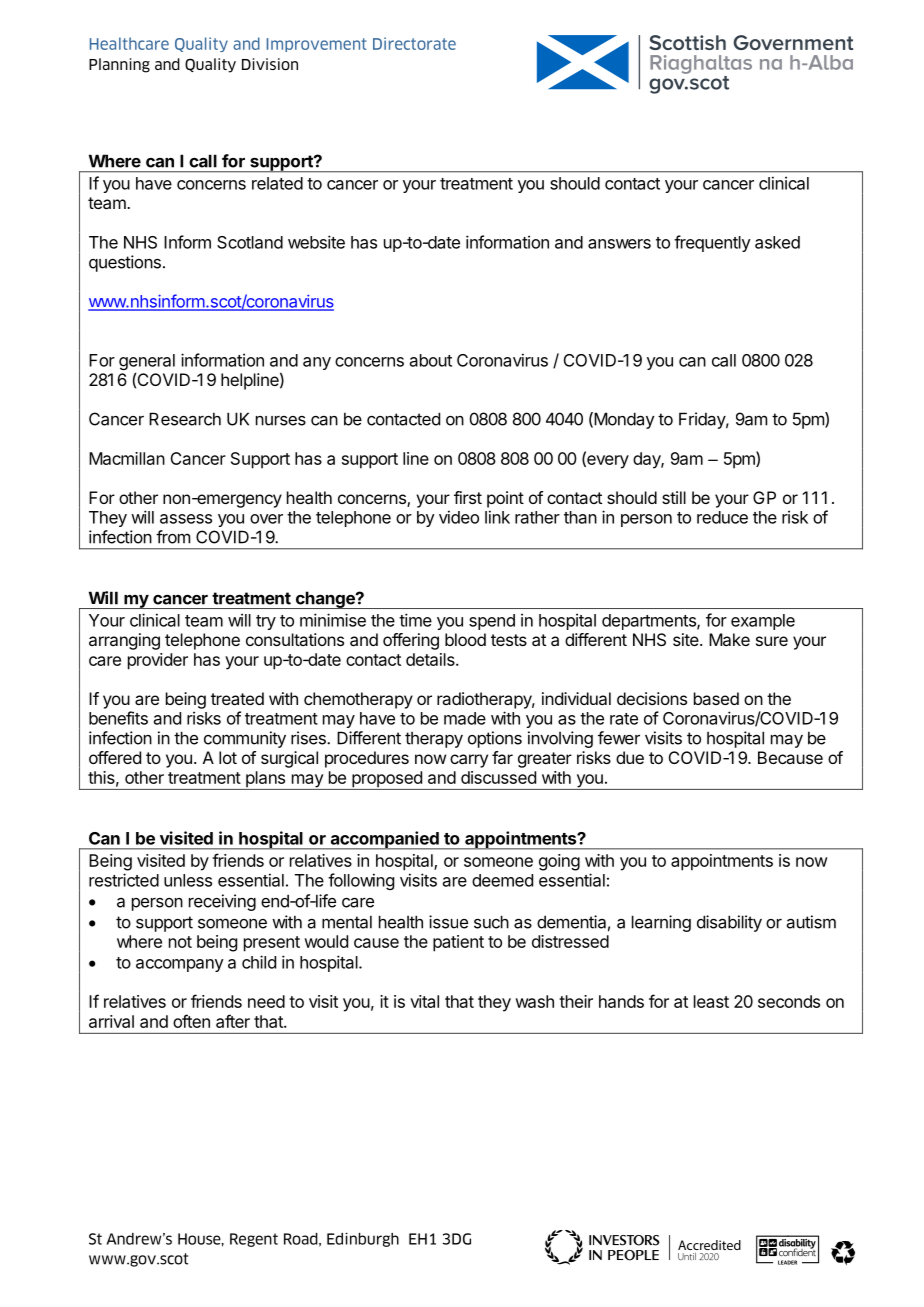 The height and width of the screenshot is (1307, 924). I want to click on Improvement, so click(317, 45).
